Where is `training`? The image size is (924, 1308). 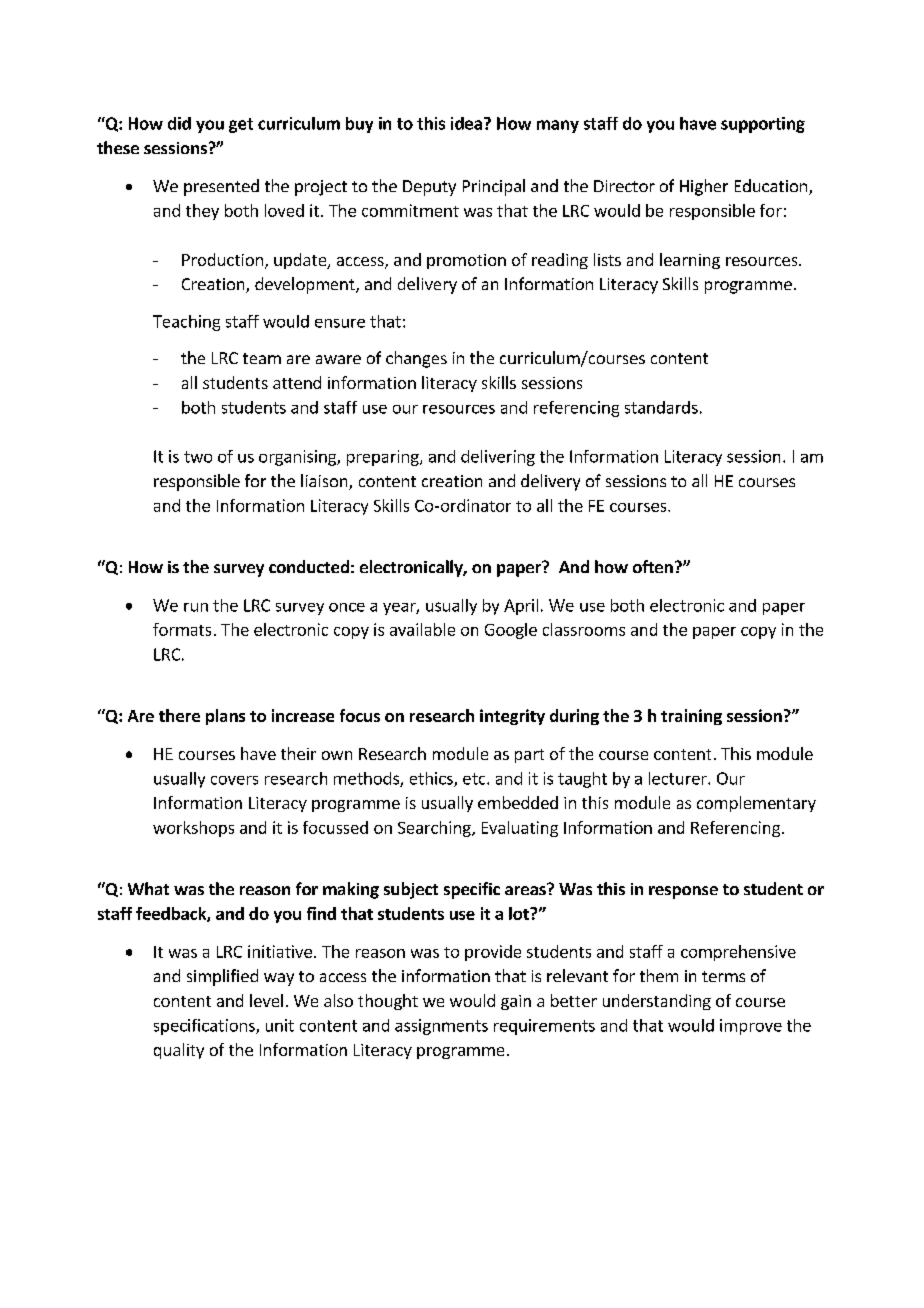
training is located at coordinates (691, 717).
